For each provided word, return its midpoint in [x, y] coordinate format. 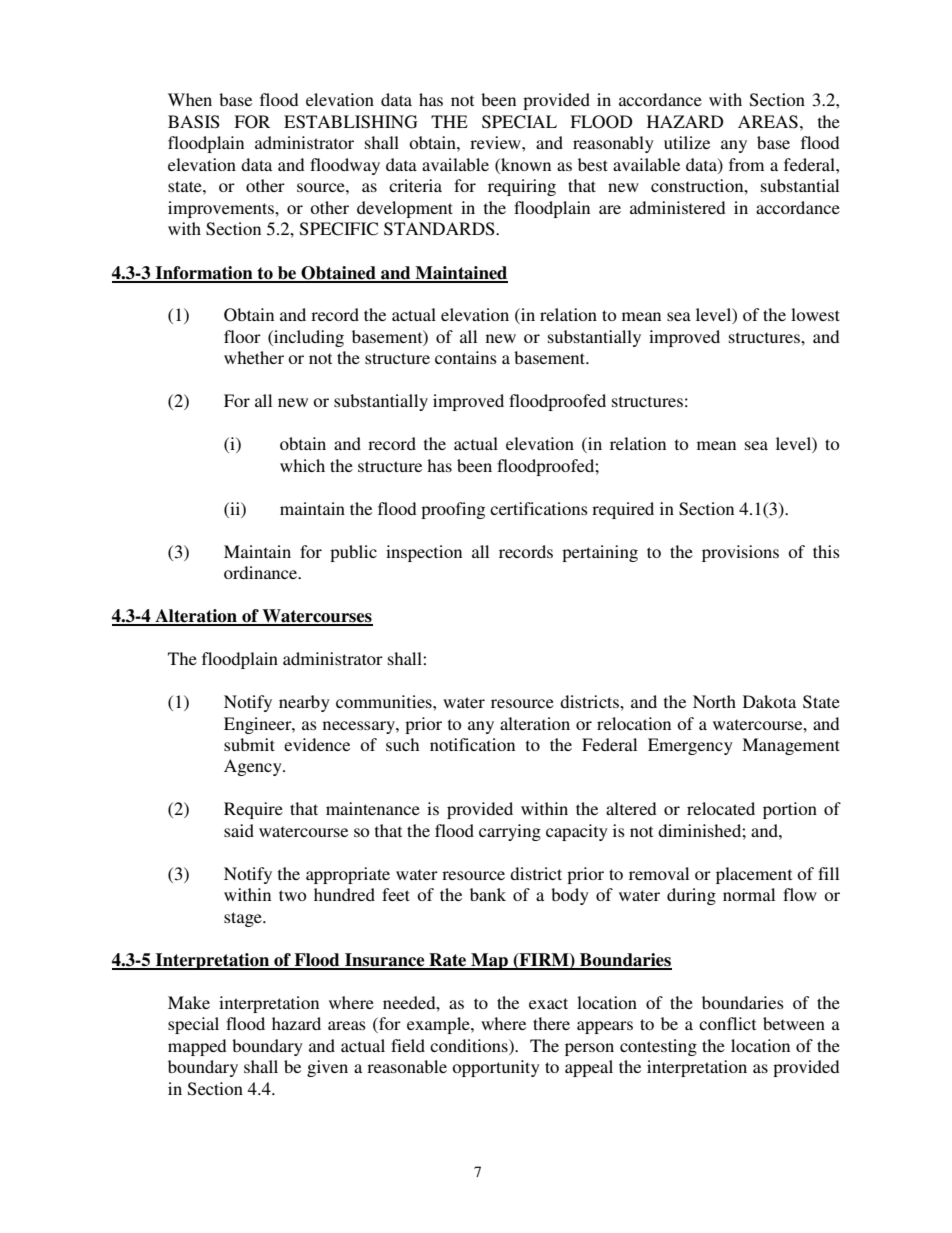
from [746, 164]
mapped [197, 1047]
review [496, 142]
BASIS [194, 122]
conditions [470, 1045]
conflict [727, 1023]
